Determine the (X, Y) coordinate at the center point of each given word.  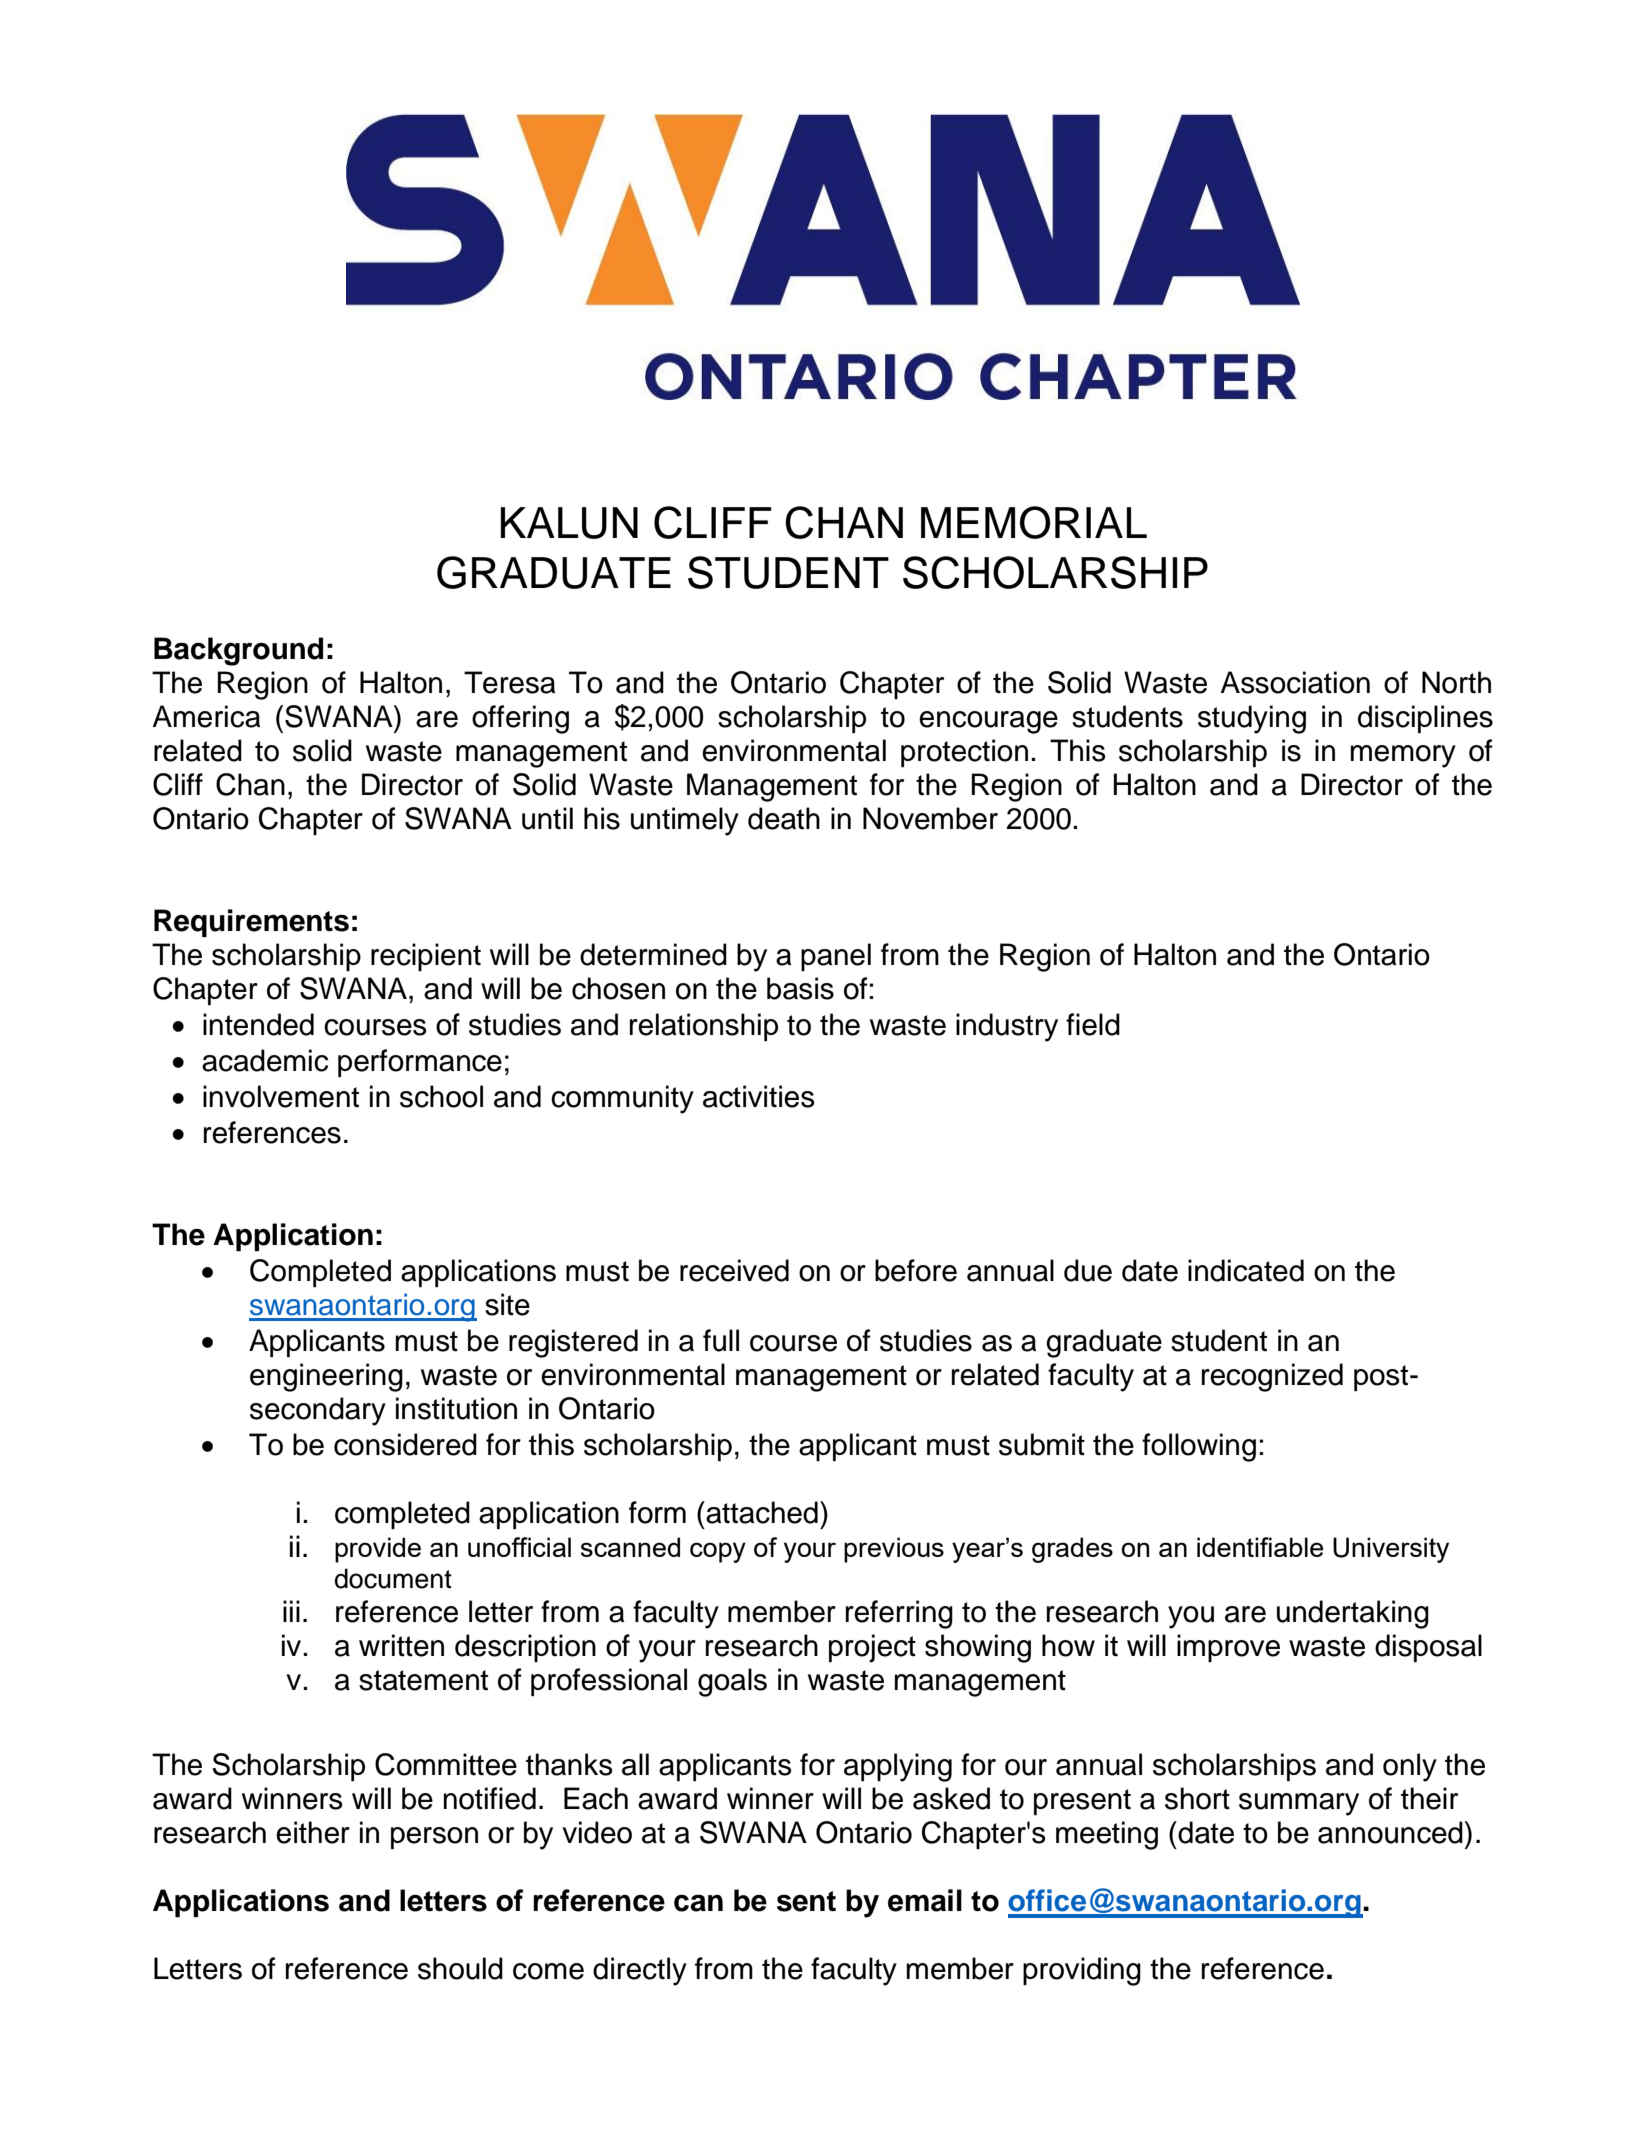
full (721, 1340)
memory (1403, 756)
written (401, 1645)
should (460, 1968)
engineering (326, 1377)
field (1093, 1024)
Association (1295, 682)
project (872, 1648)
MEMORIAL (1034, 522)
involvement (281, 1096)
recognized (1272, 1377)
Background (238, 651)
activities (759, 1096)
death (784, 818)
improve (1228, 1648)
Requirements (251, 923)
